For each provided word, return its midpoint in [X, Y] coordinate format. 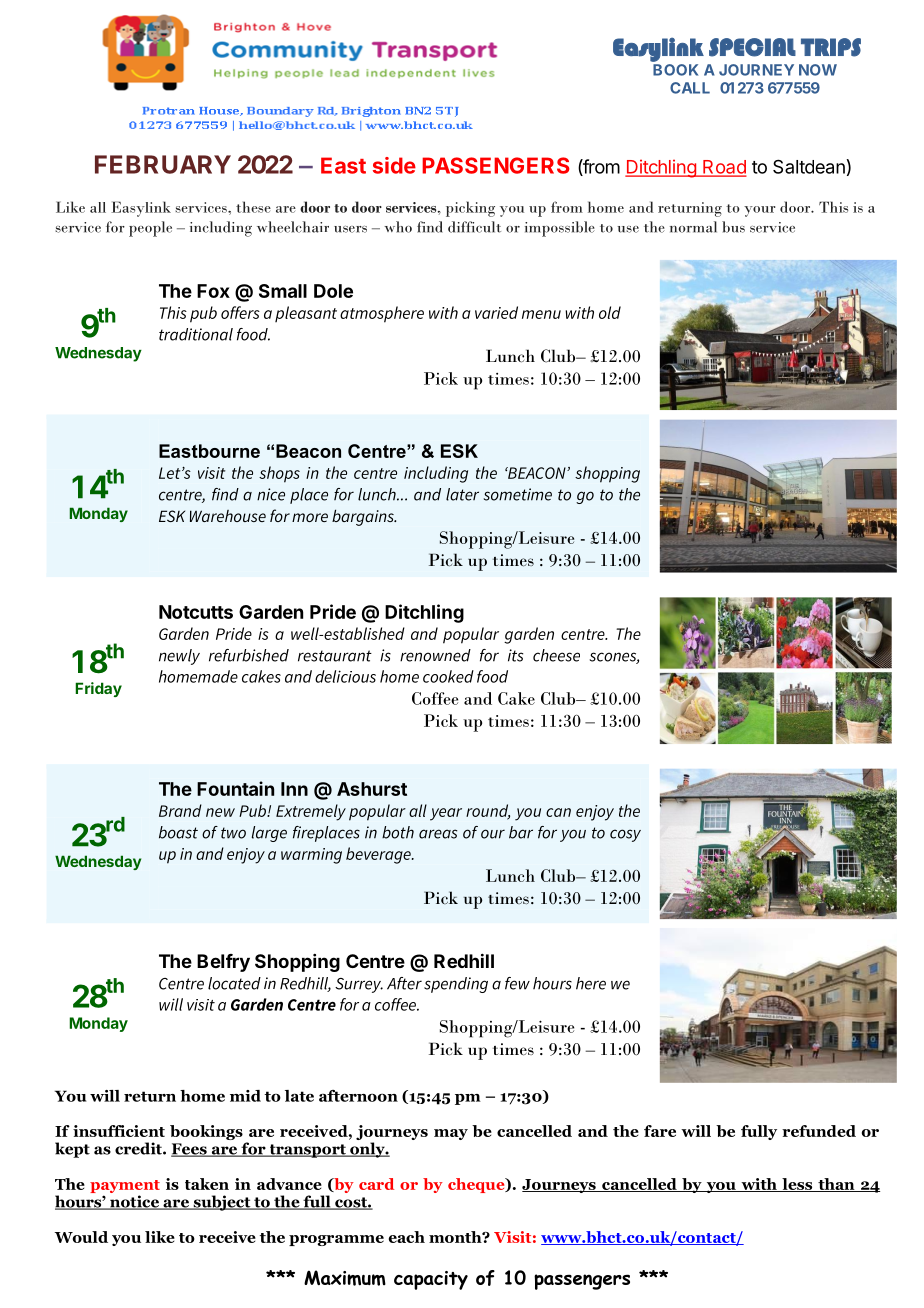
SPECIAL [752, 47]
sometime [518, 494]
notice [134, 1202]
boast [178, 832]
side [394, 165]
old [610, 312]
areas [438, 834]
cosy [625, 835]
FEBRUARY [163, 164]
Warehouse [228, 516]
